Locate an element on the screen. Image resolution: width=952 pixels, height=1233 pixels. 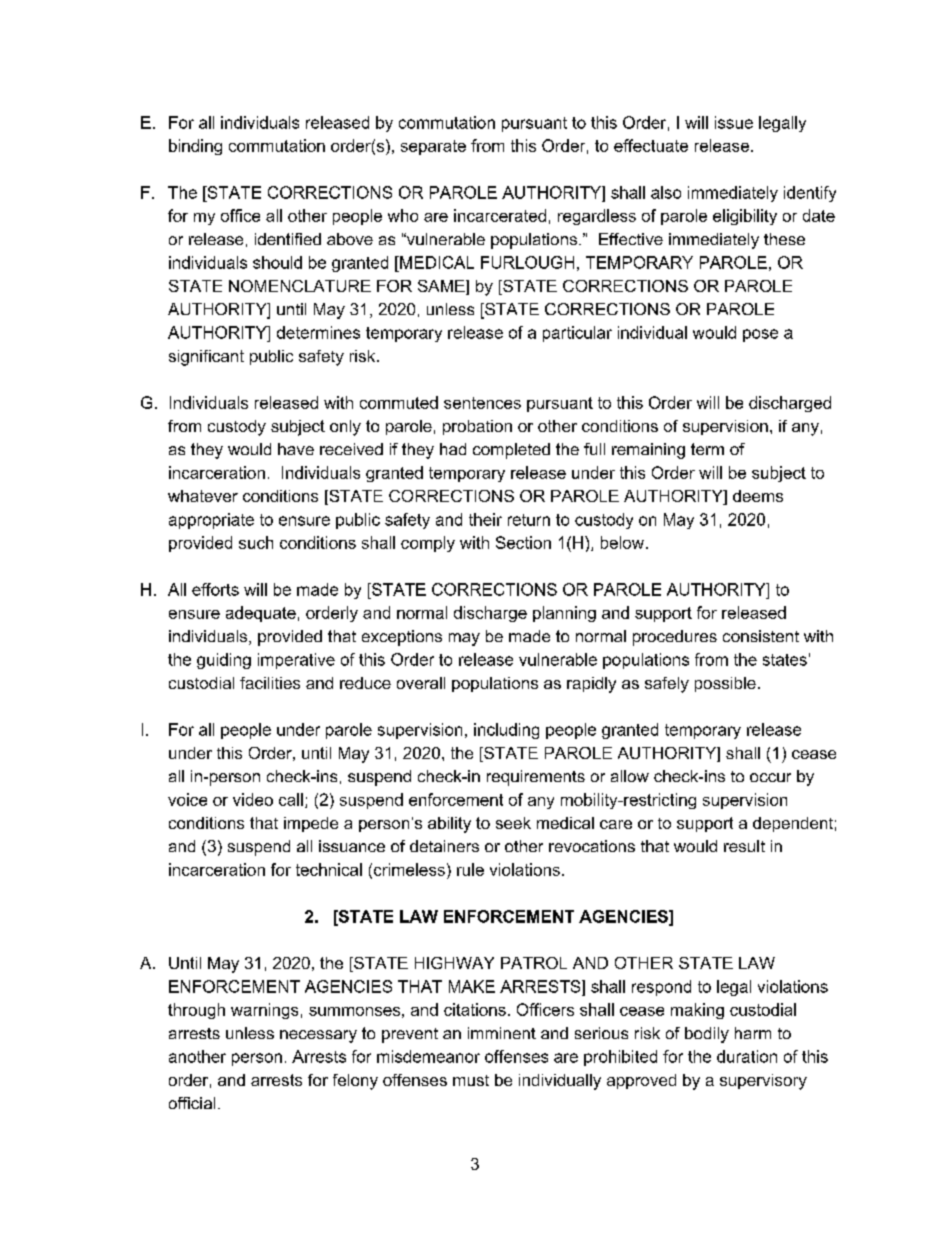
such is located at coordinates (256, 542).
